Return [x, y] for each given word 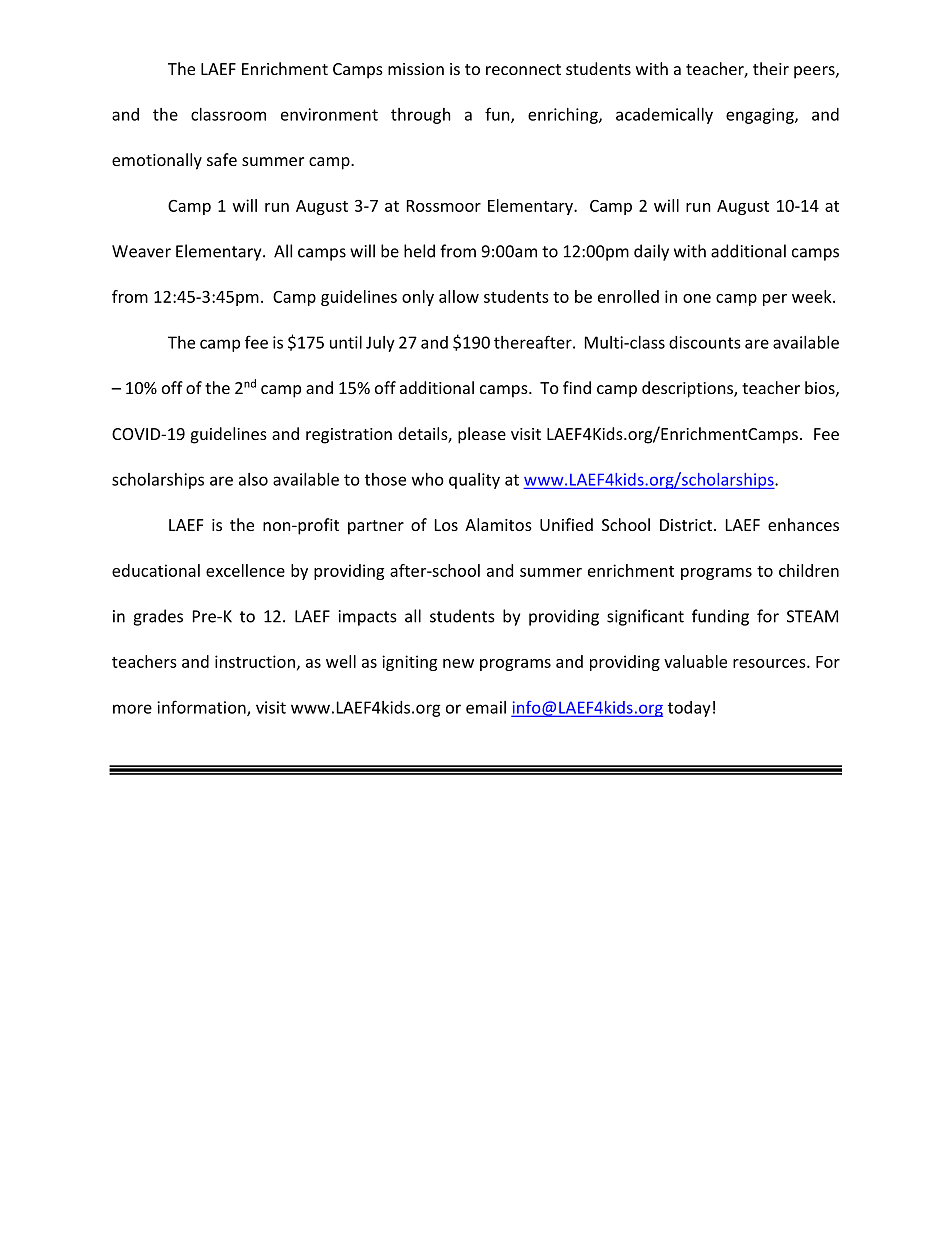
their [771, 68]
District [687, 525]
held [419, 251]
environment [329, 114]
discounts [705, 342]
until [346, 342]
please [482, 435]
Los [446, 525]
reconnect [523, 69]
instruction [255, 661]
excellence [245, 570]
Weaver [141, 251]
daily [651, 252]
